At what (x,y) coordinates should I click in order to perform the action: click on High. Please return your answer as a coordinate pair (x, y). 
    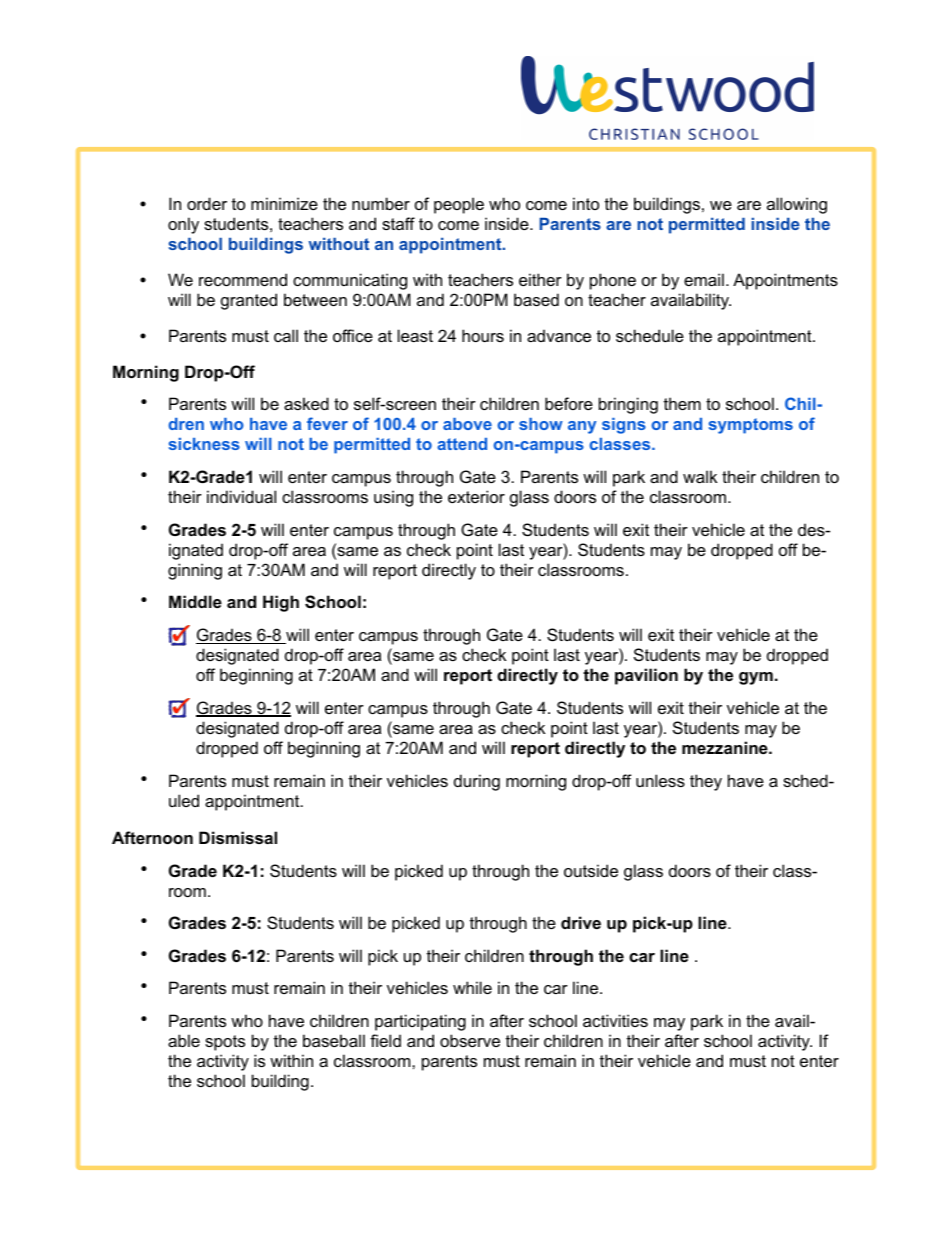
    Looking at the image, I should click on (281, 603).
